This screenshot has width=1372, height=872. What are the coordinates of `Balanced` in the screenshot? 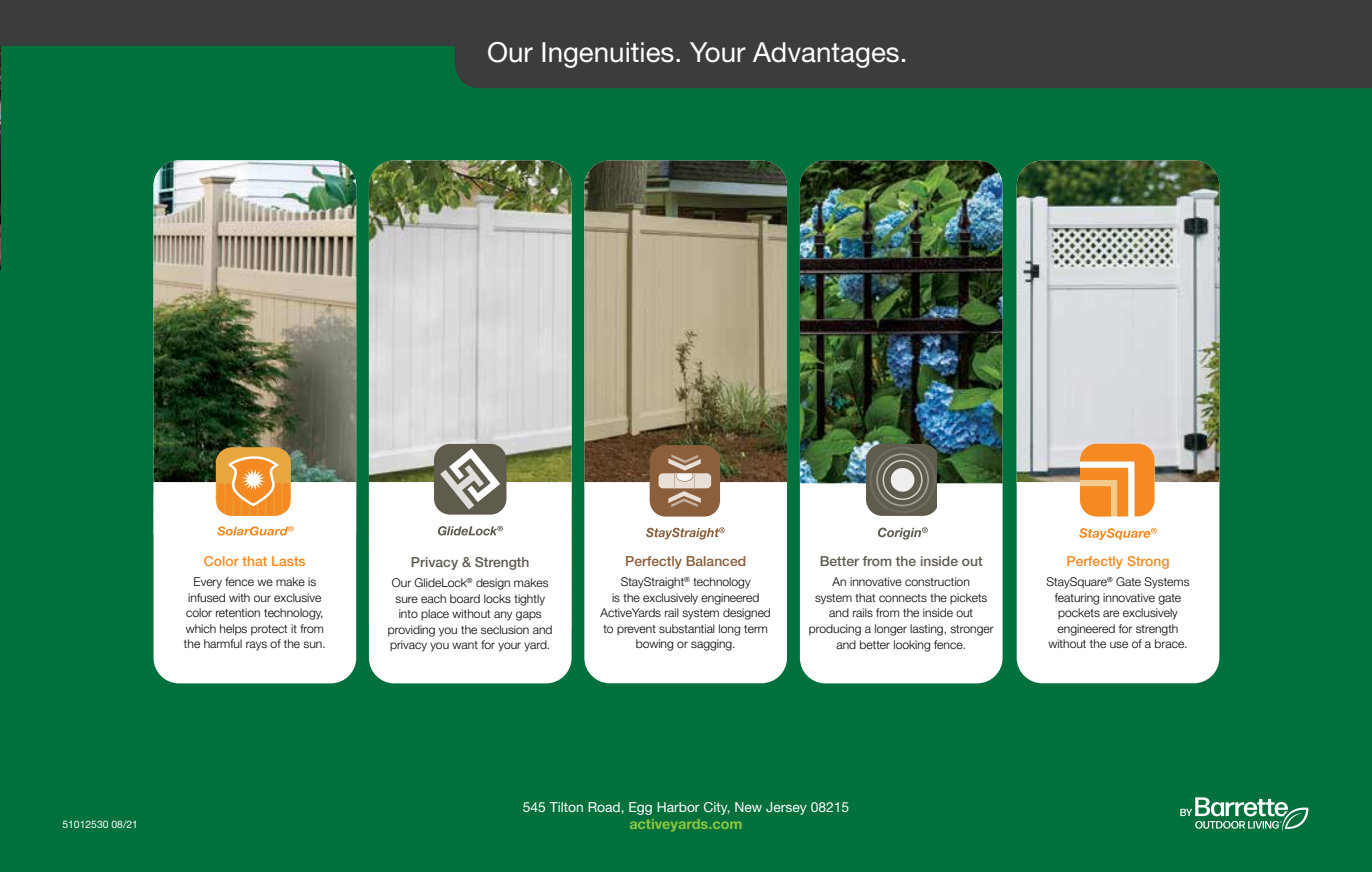 It's located at (716, 561).
